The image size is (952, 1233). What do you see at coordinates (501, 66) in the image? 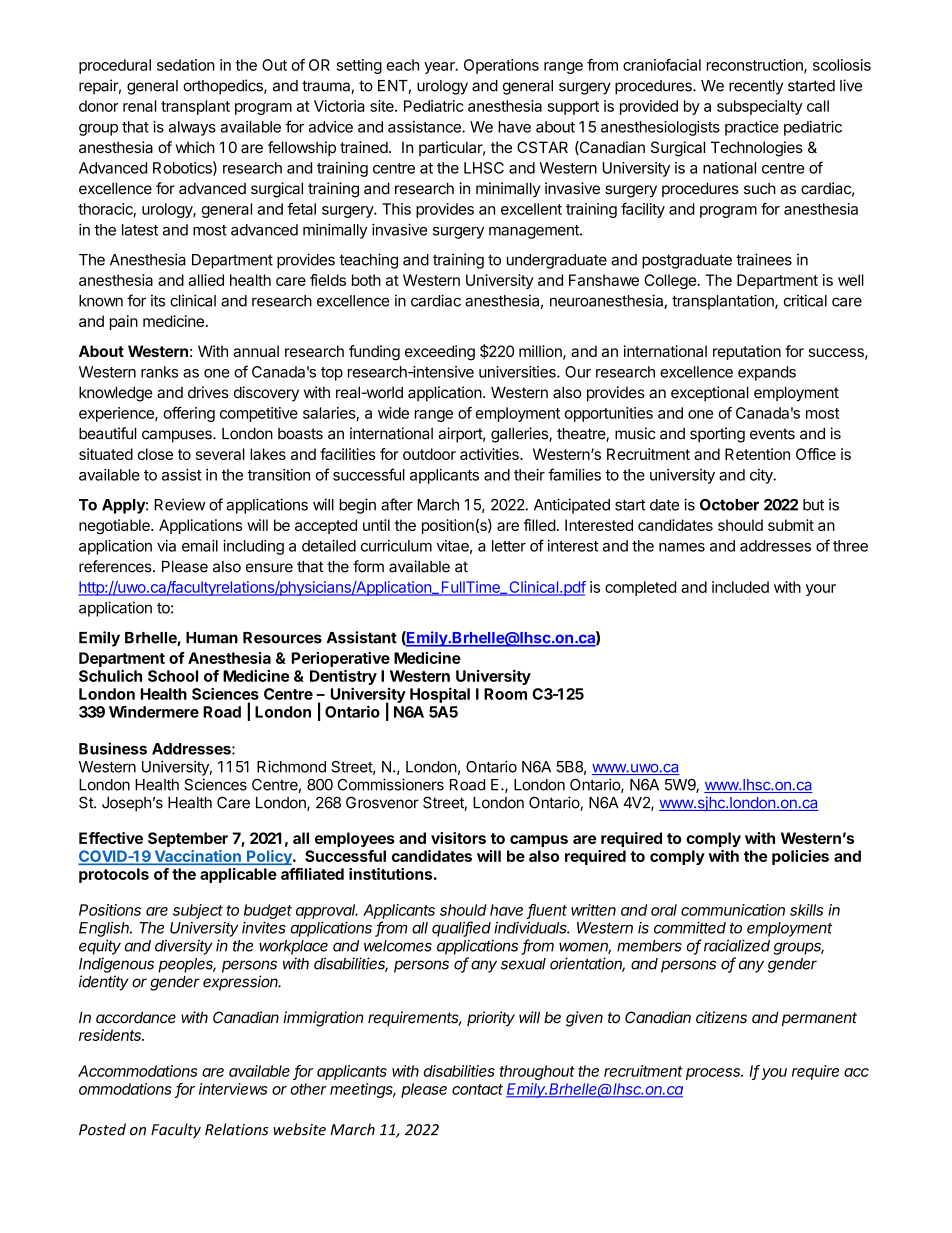
I see `Operations` at bounding box center [501, 66].
